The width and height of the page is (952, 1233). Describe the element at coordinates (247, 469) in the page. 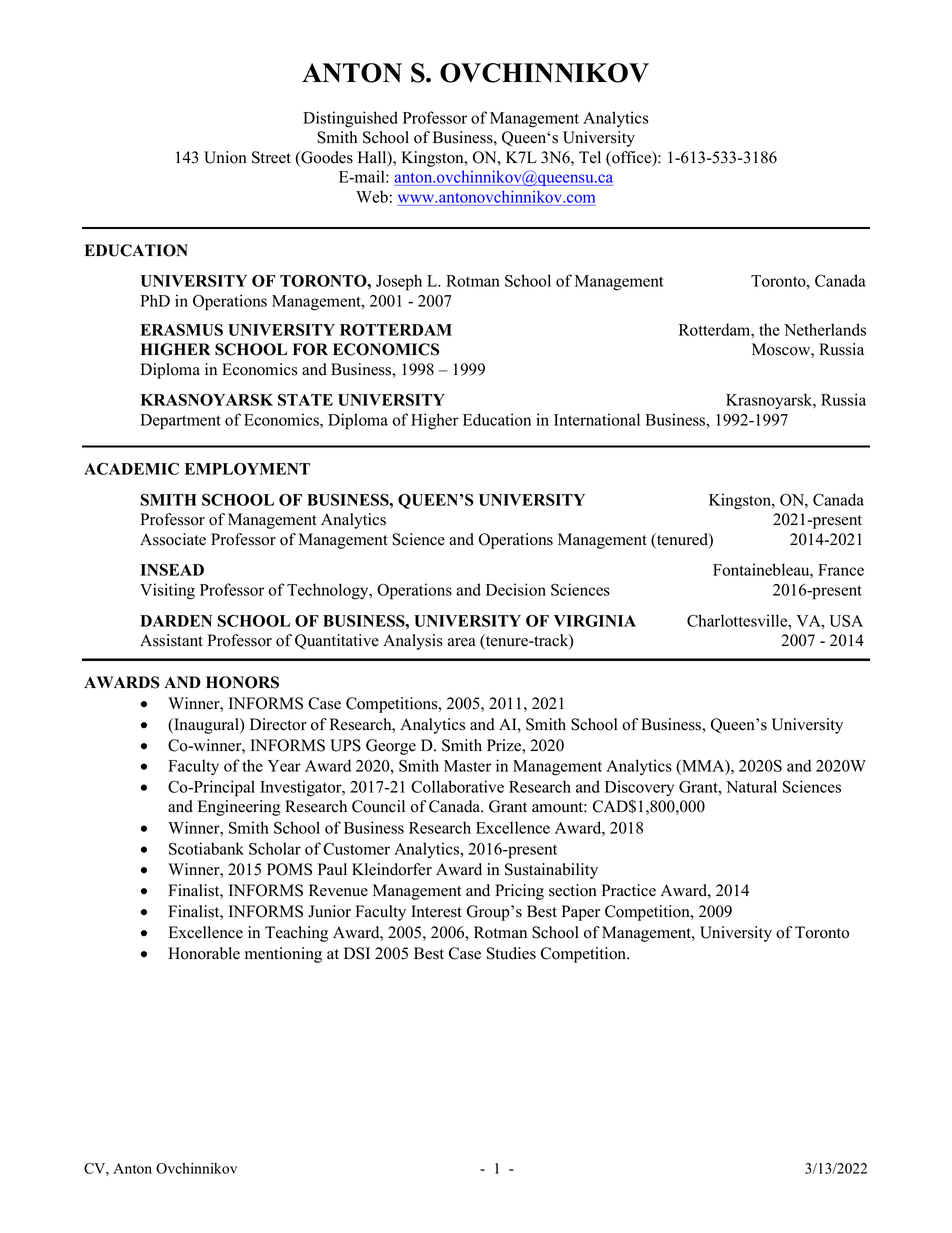

I see `EMPLOYMENT` at that location.
